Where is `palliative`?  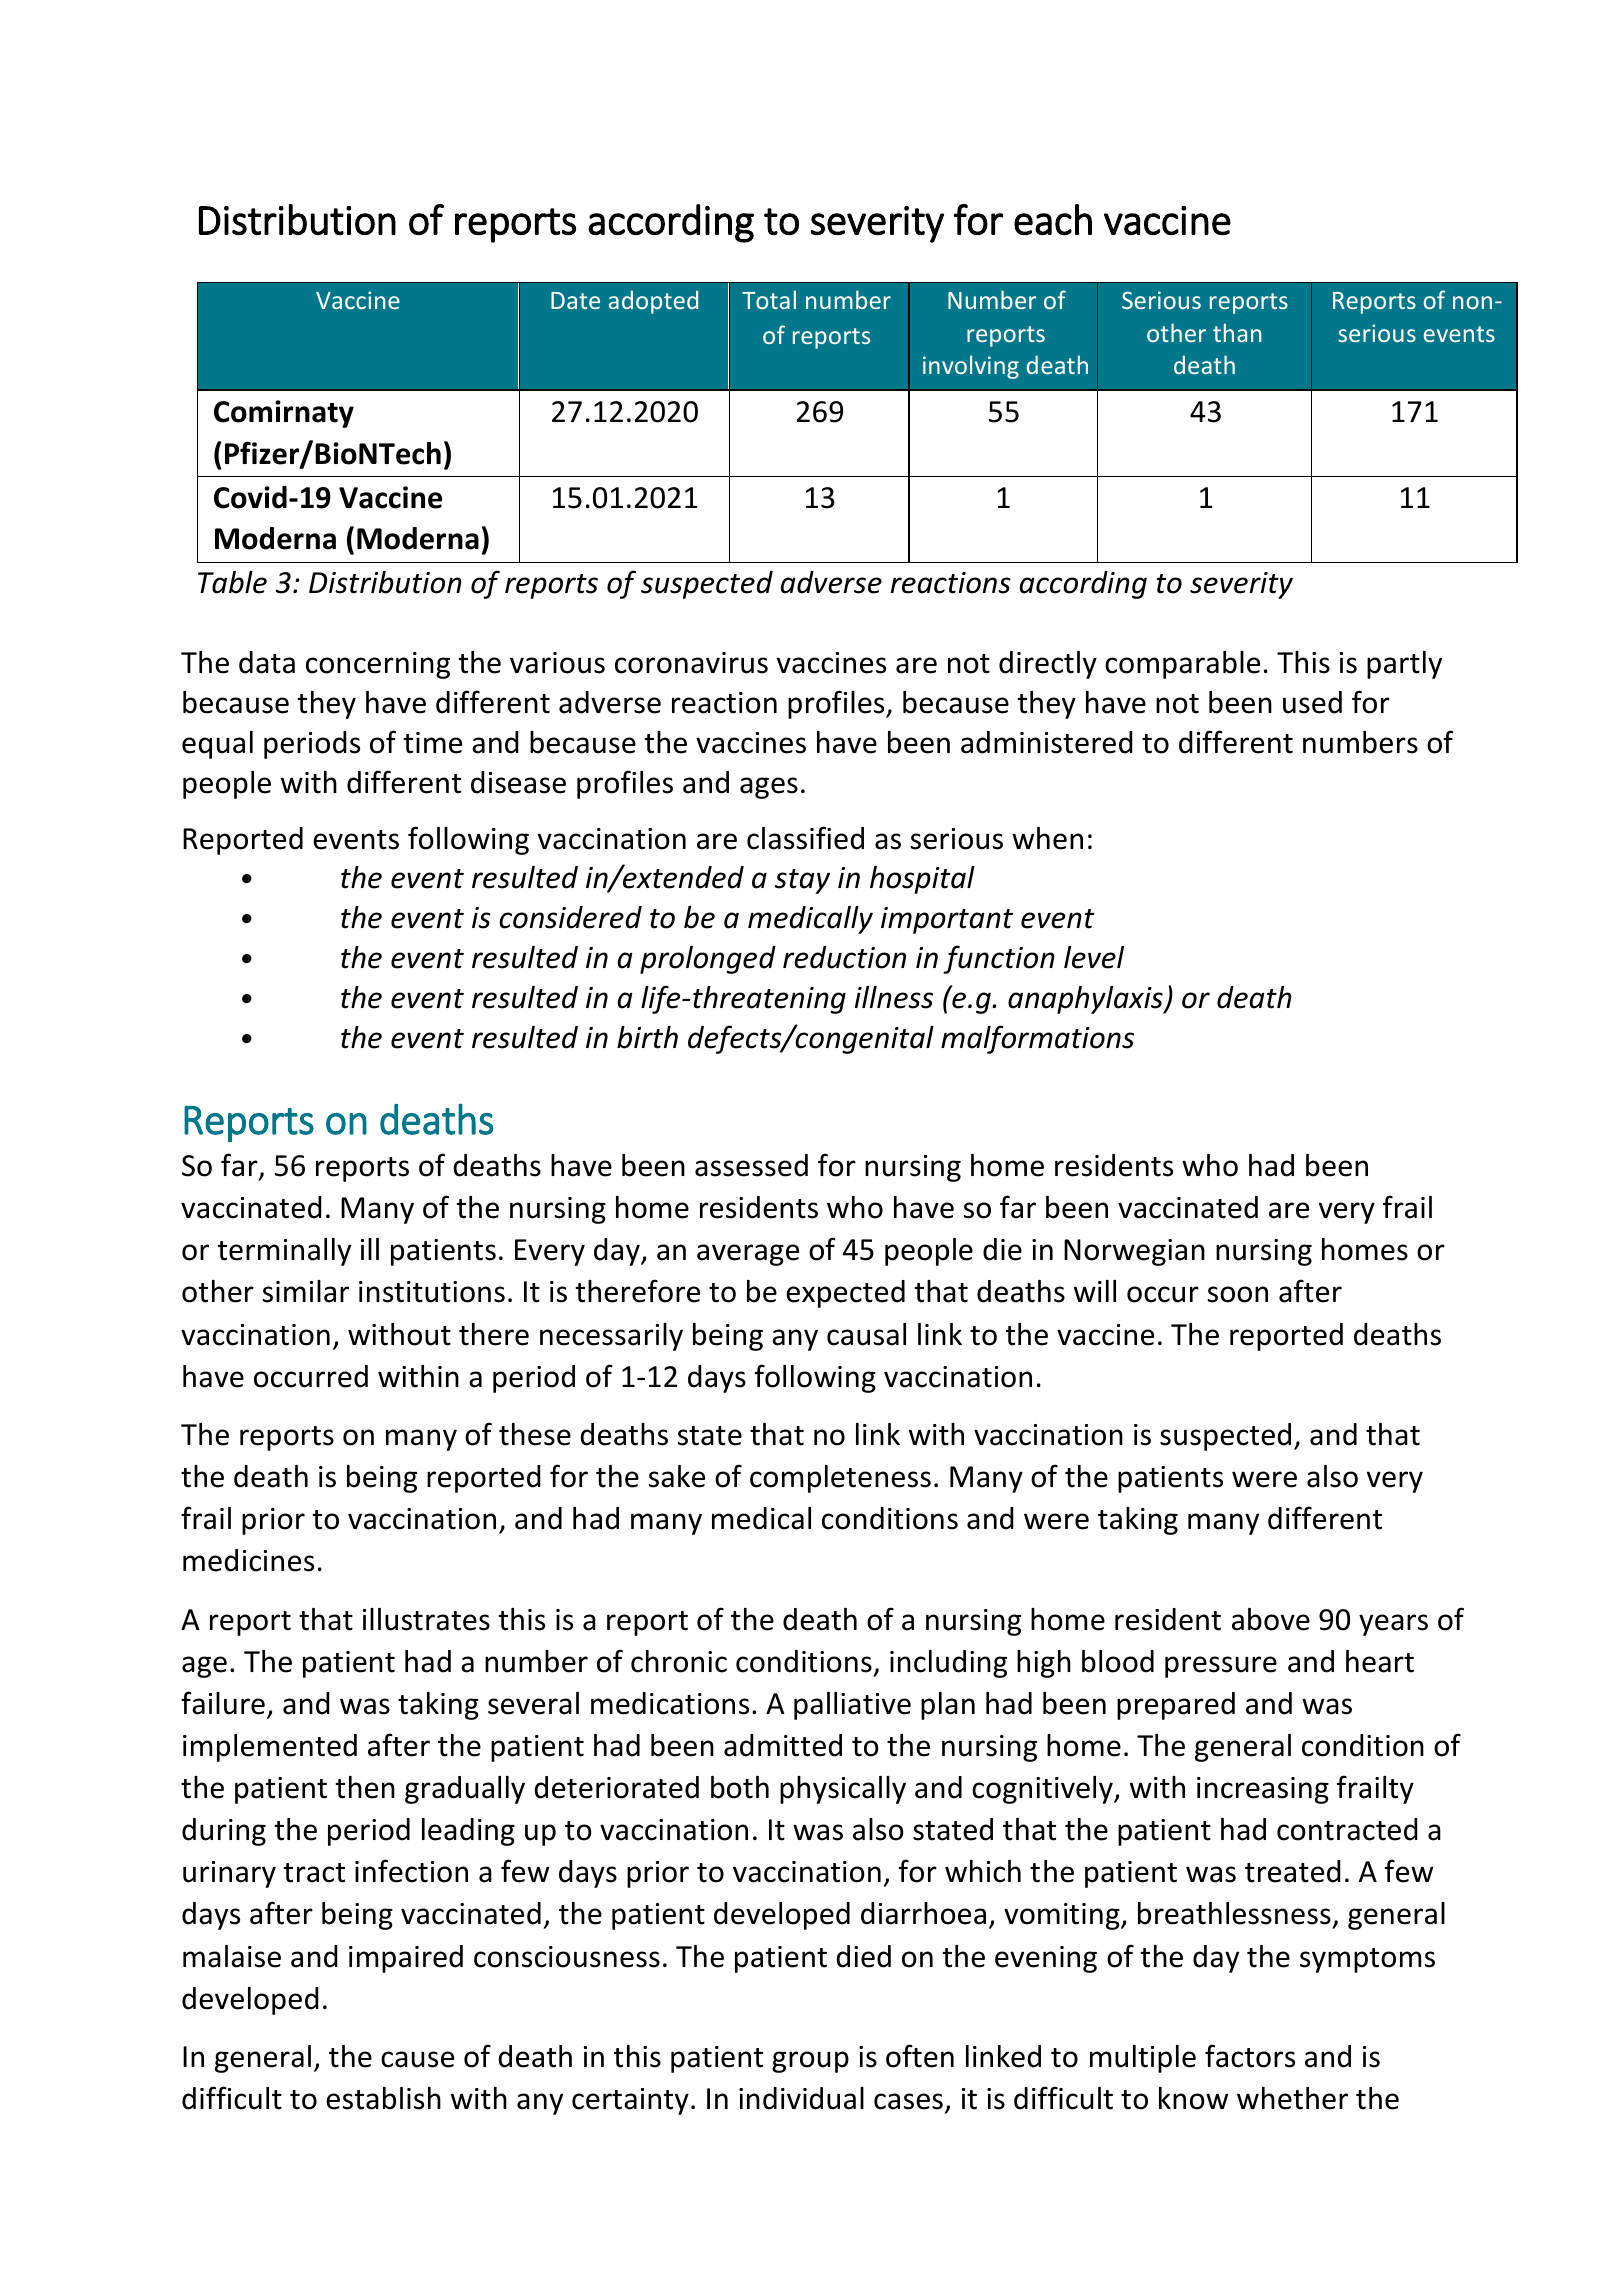 palliative is located at coordinates (852, 1706).
